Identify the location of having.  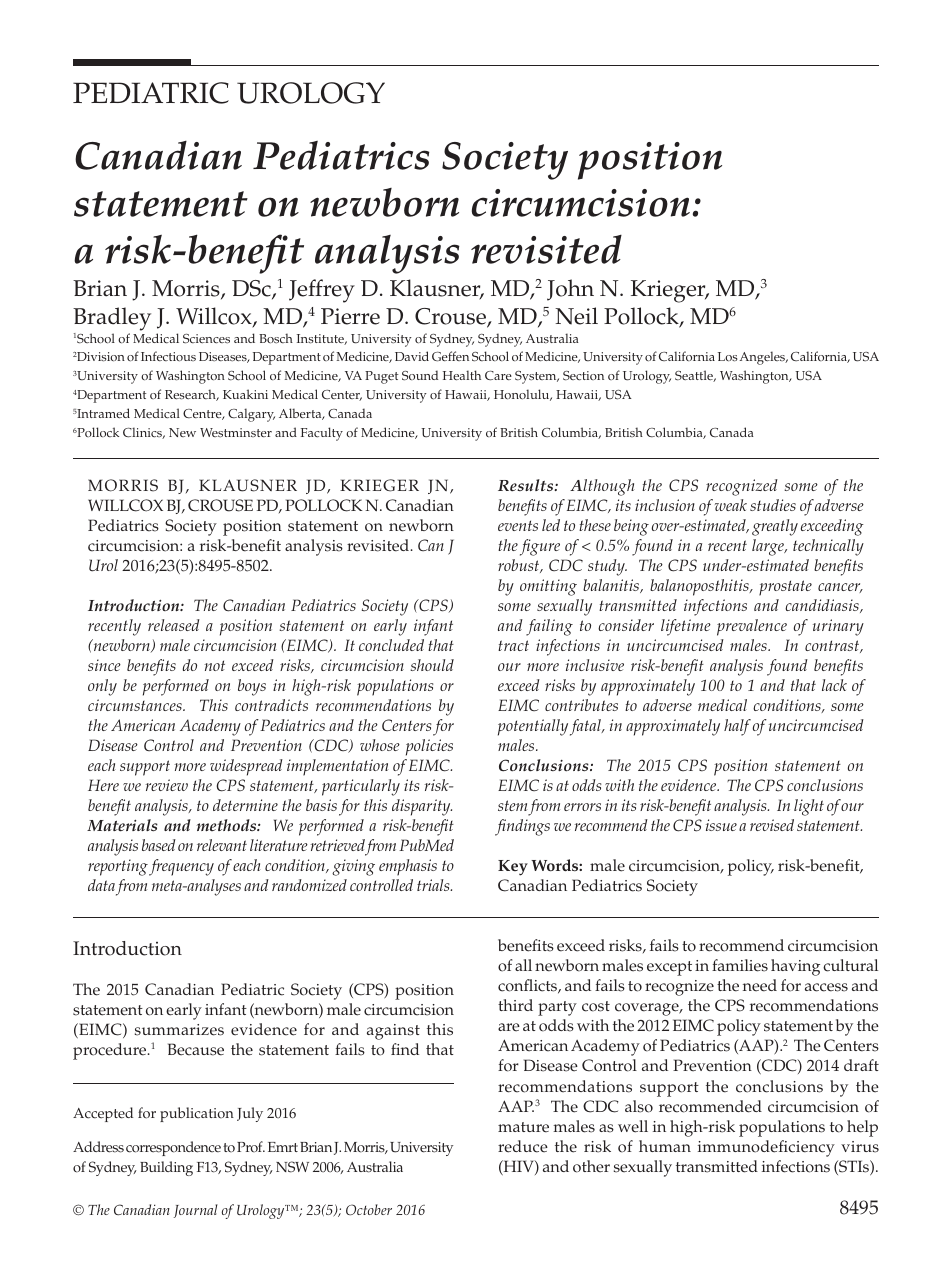
(795, 967).
